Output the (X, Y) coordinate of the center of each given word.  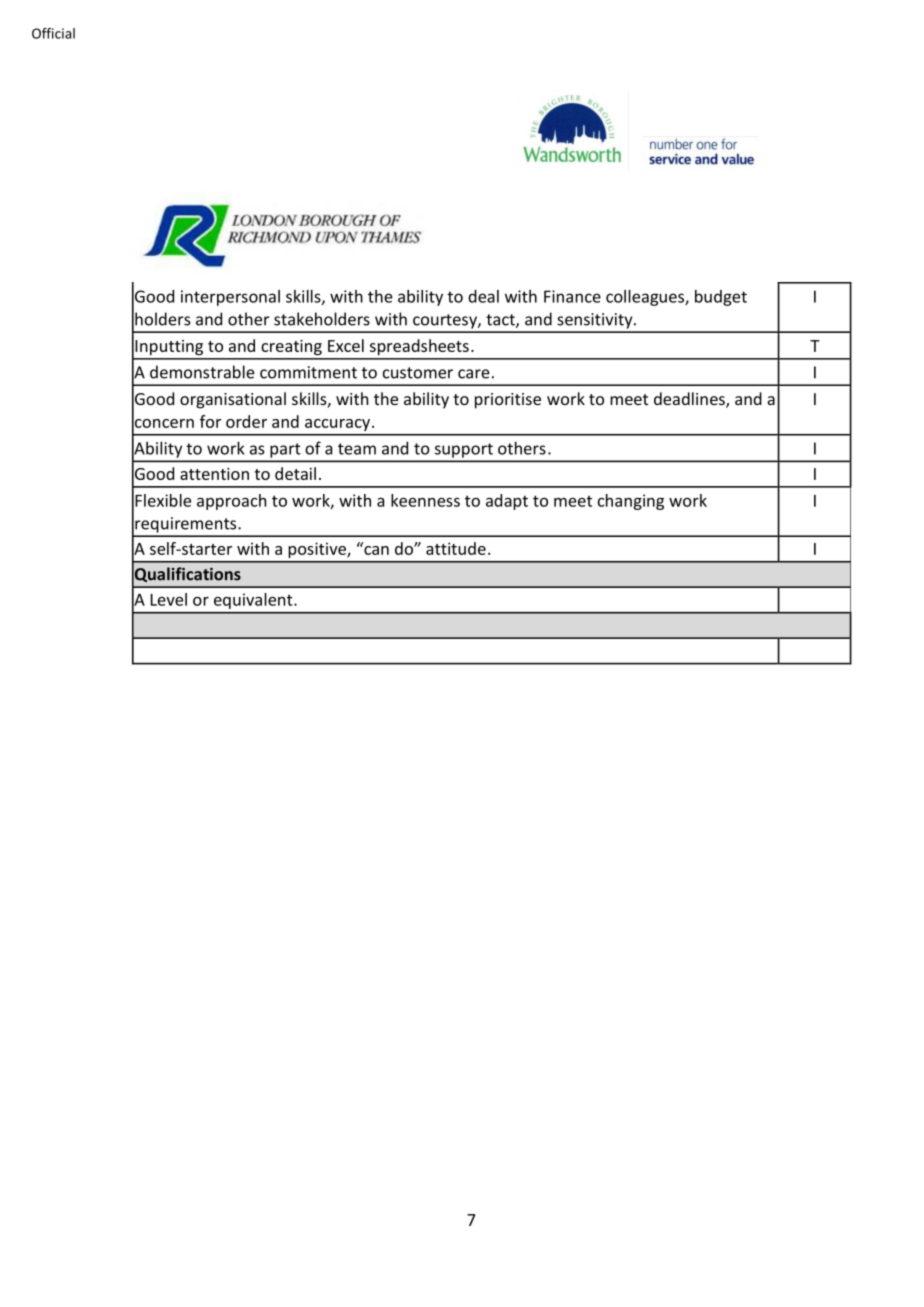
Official (53, 33)
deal (483, 296)
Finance (572, 296)
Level (169, 599)
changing (631, 502)
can (375, 549)
